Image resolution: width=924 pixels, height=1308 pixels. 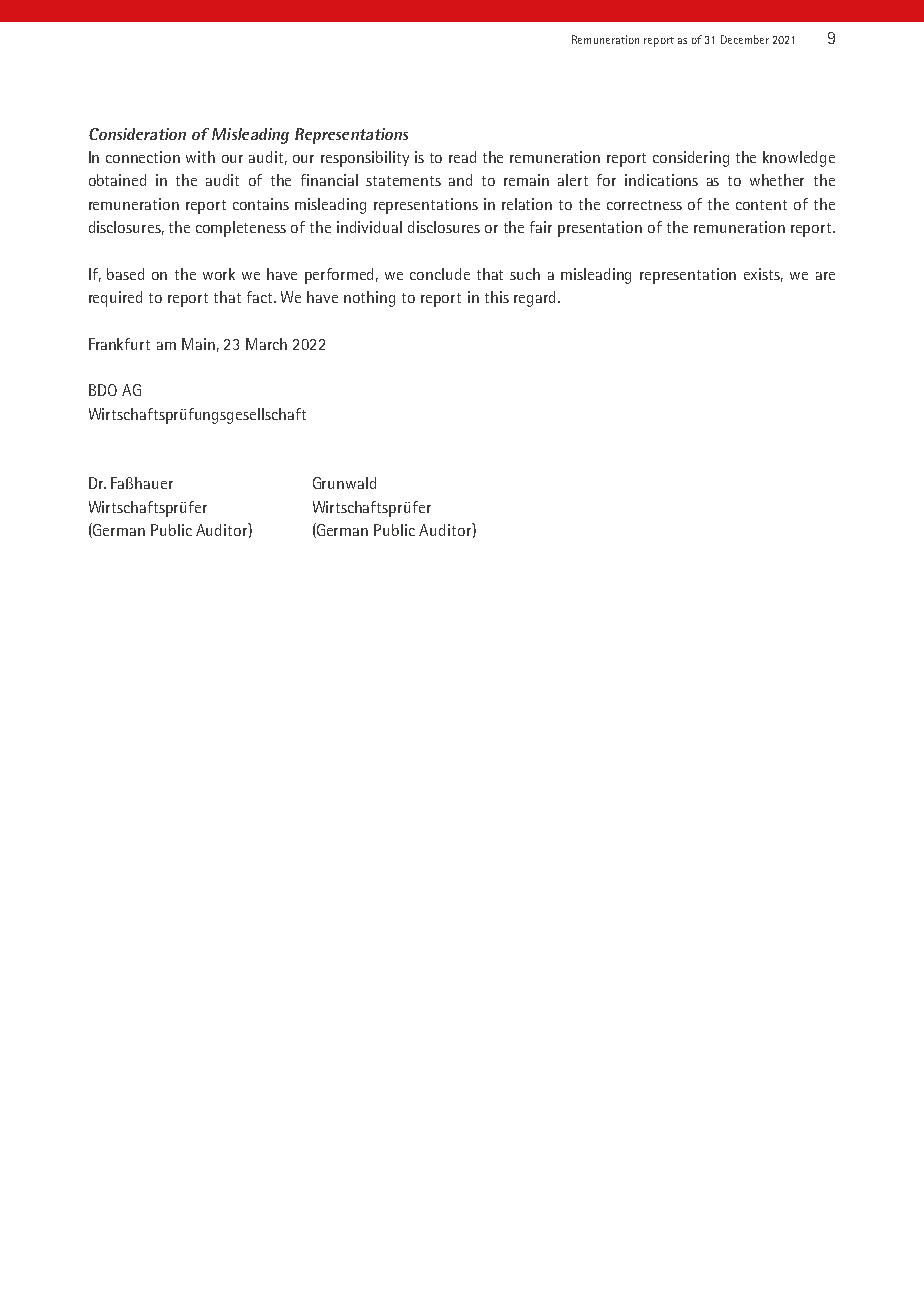 What do you see at coordinates (691, 159) in the screenshot?
I see `considering` at bounding box center [691, 159].
